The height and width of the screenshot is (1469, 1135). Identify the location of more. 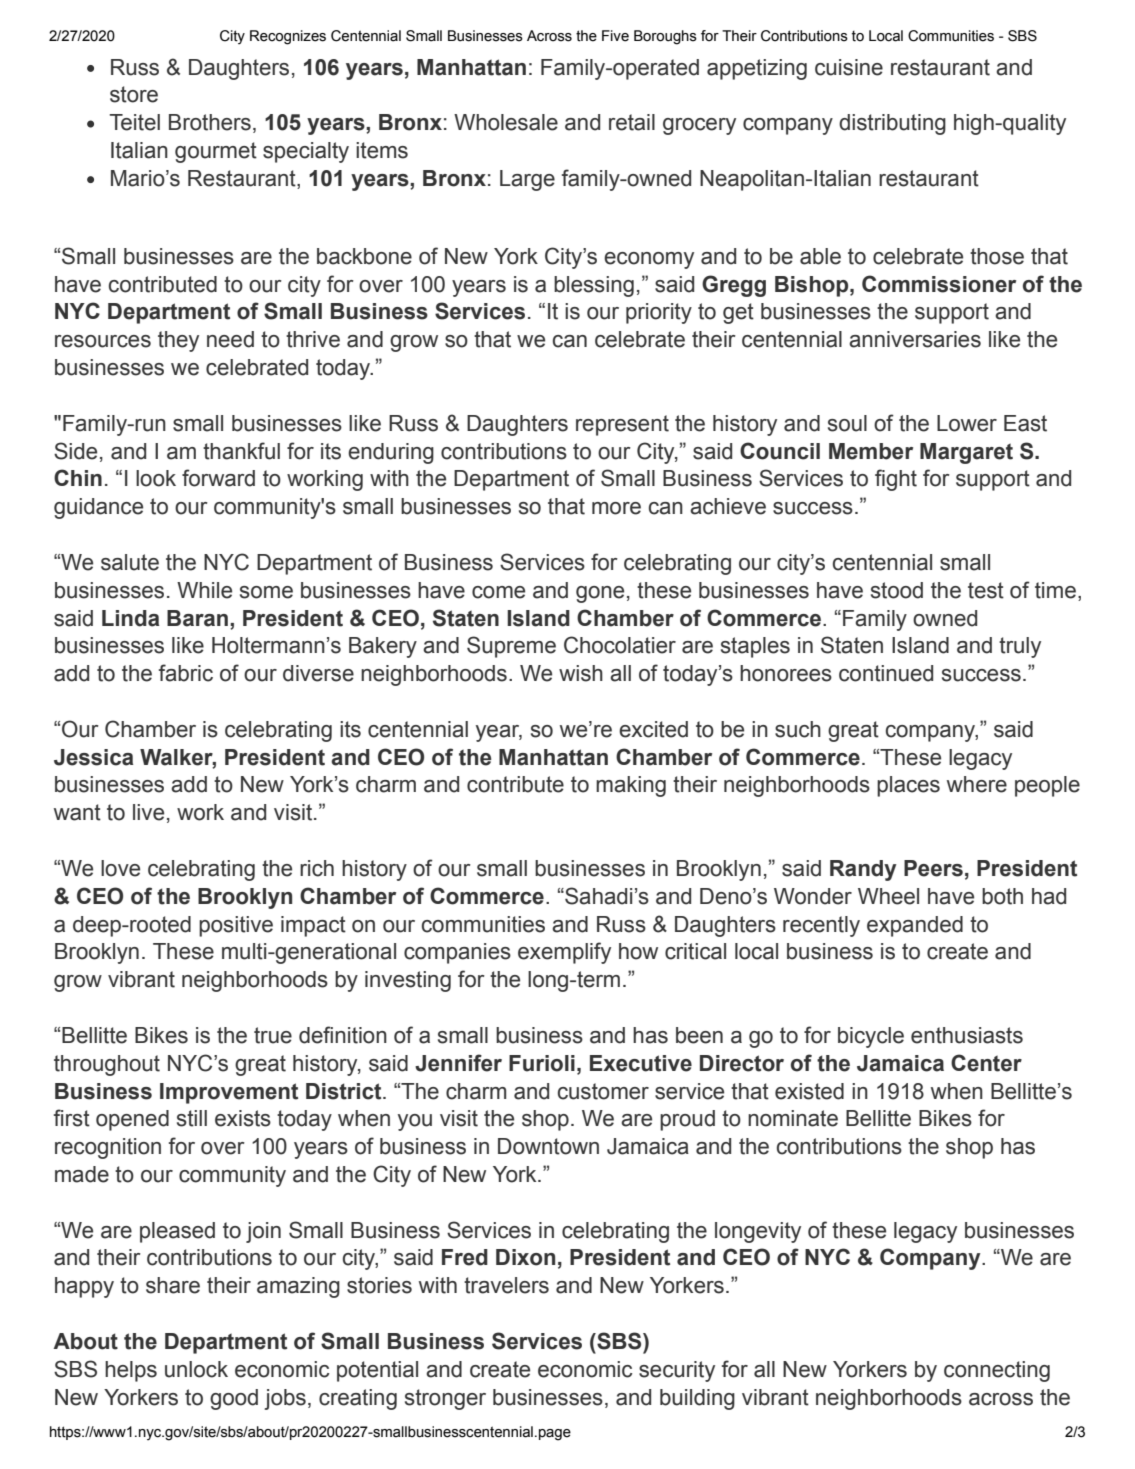
(616, 508).
